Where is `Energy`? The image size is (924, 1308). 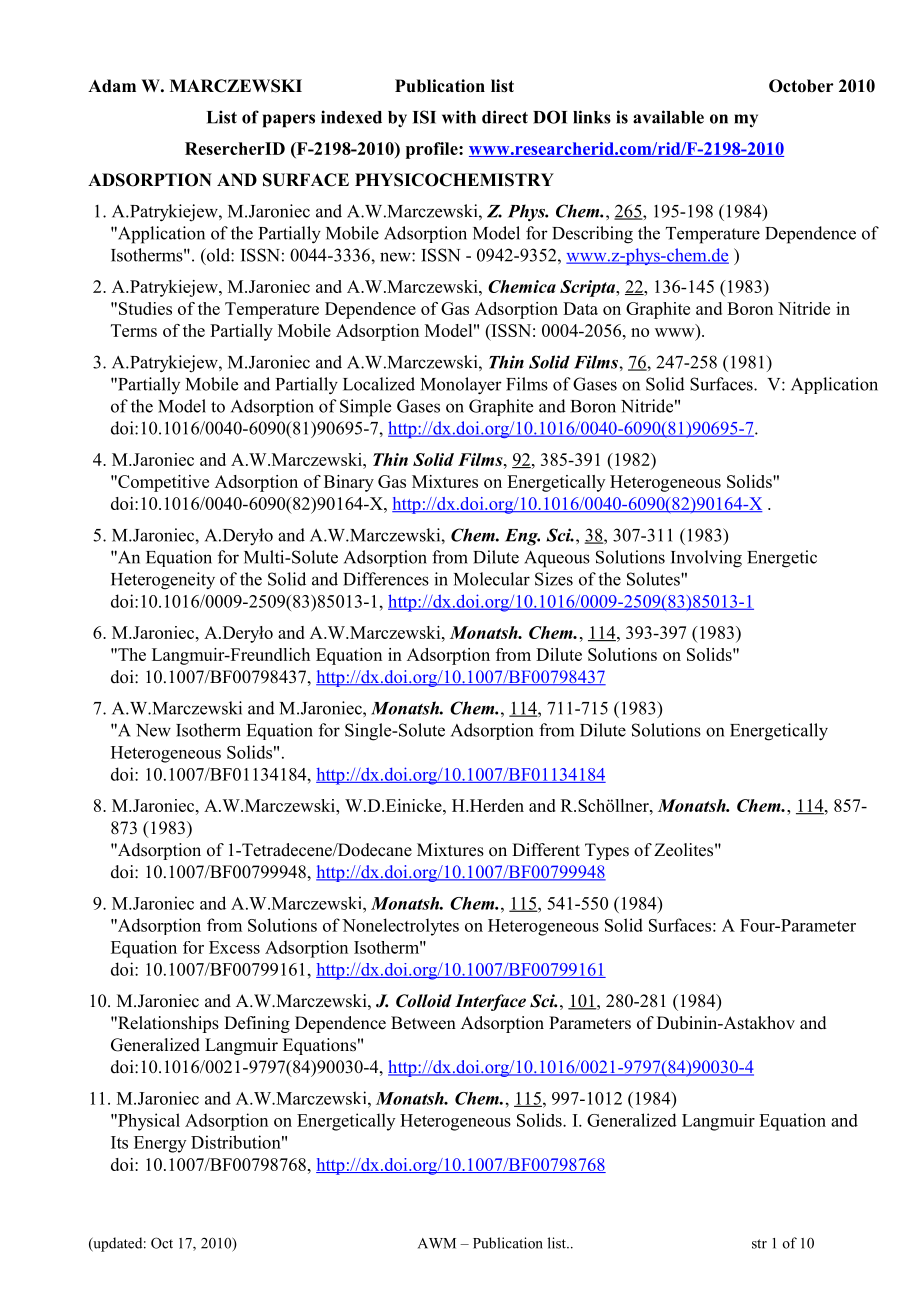
Energy is located at coordinates (160, 1144).
